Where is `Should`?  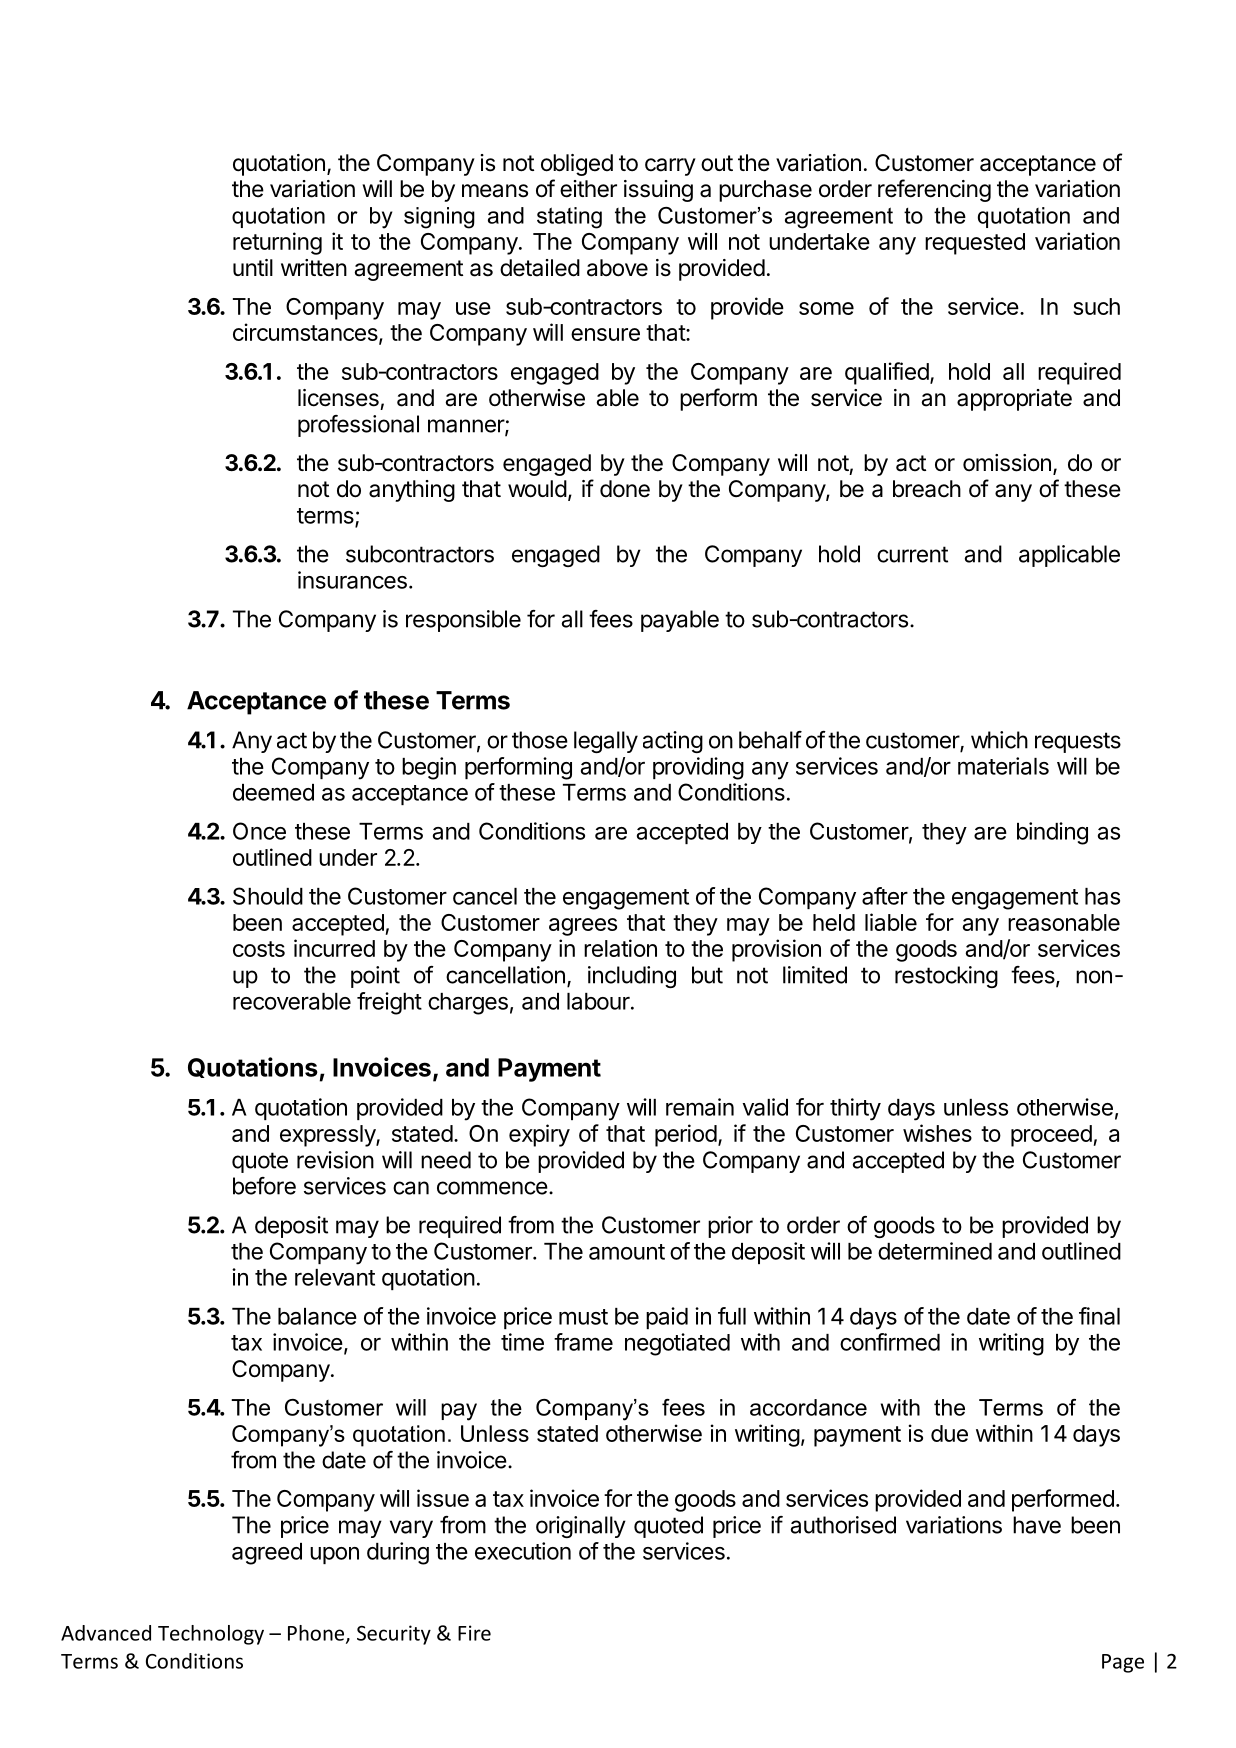 Should is located at coordinates (268, 896).
